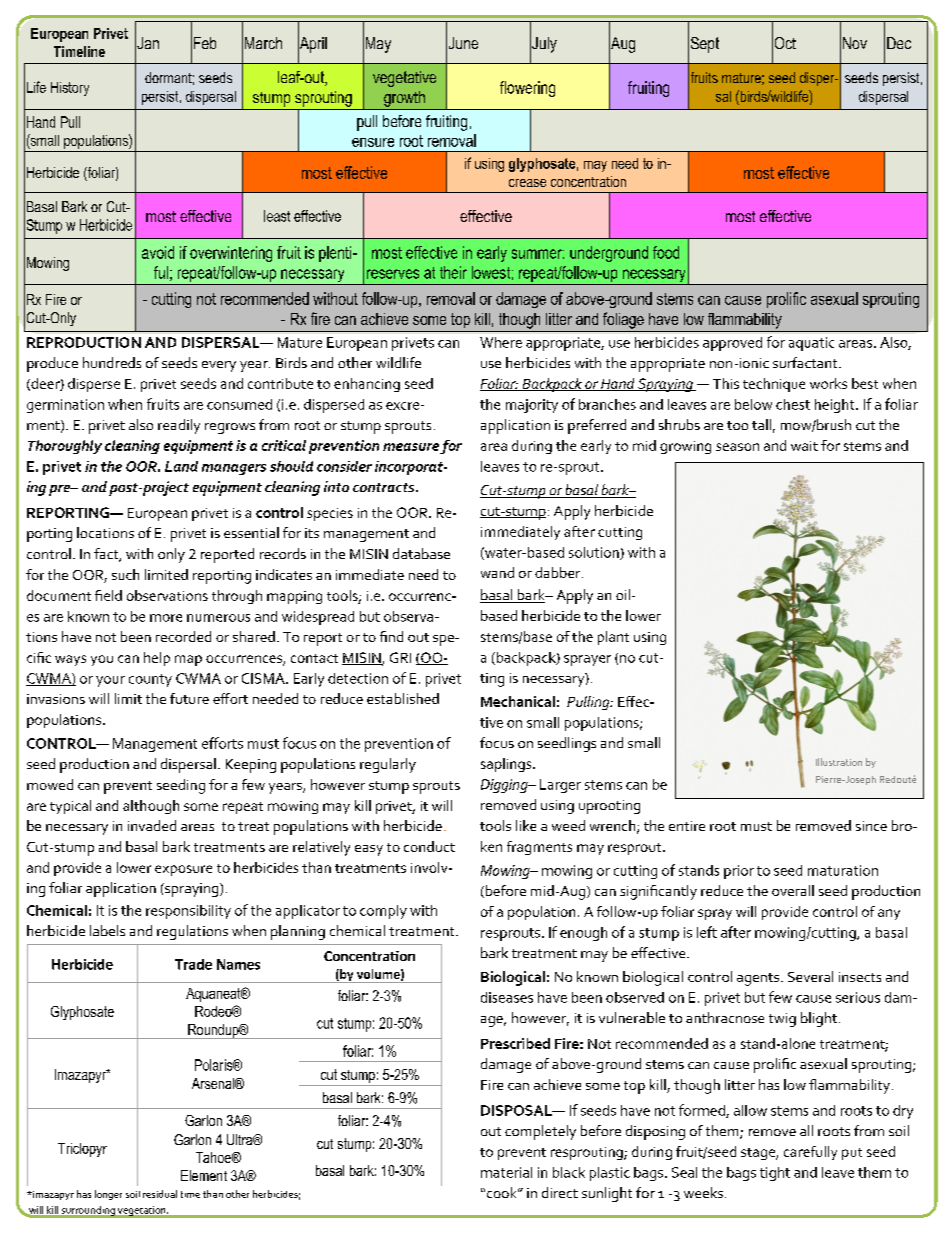 The image size is (952, 1233). Describe the element at coordinates (810, 1153) in the document. I see `carefully` at that location.
